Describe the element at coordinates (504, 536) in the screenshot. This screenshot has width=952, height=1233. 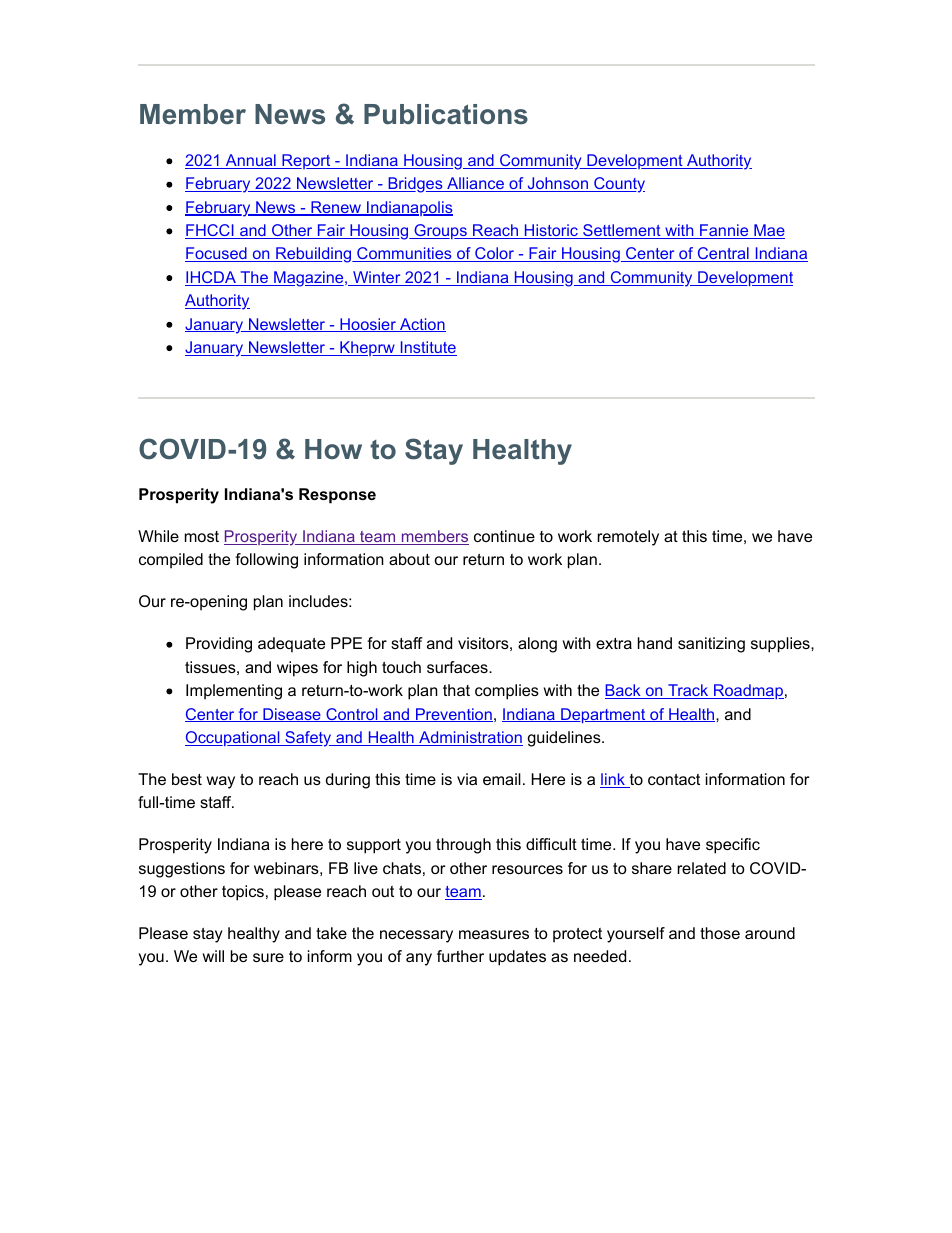
I see `continue` at that location.
